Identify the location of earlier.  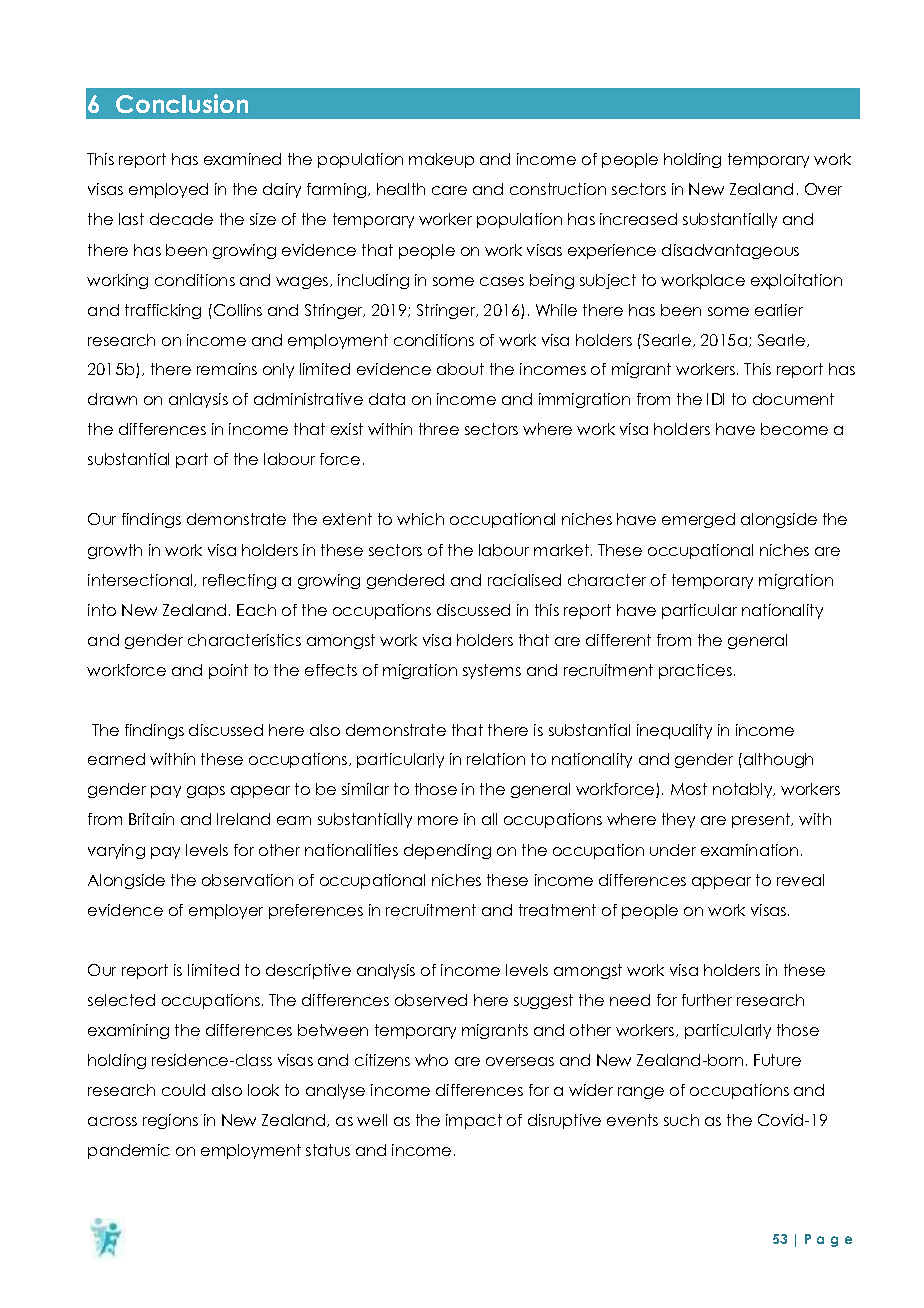
(779, 310).
